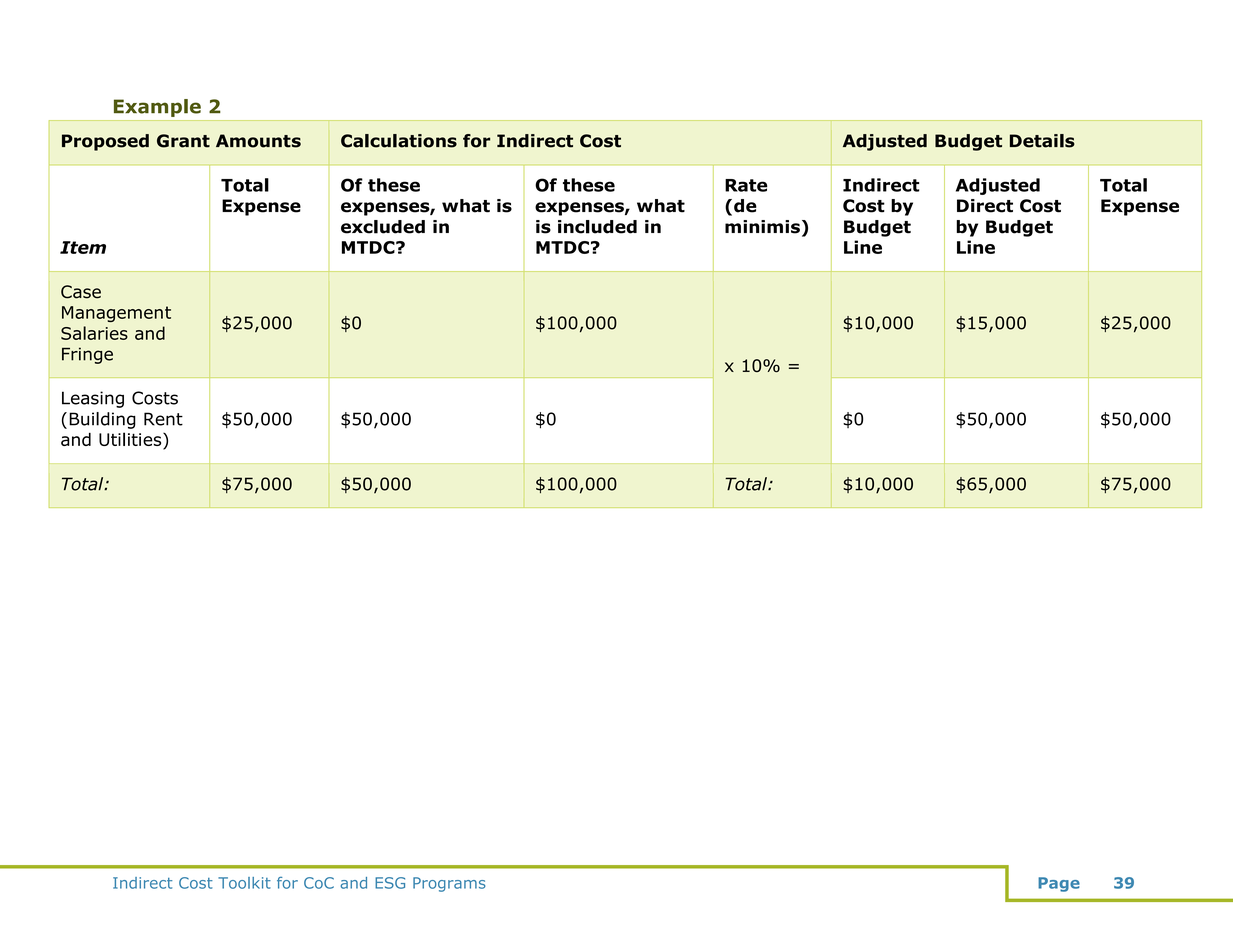 This document has height=952, width=1233. I want to click on Utilities, so click(131, 440).
